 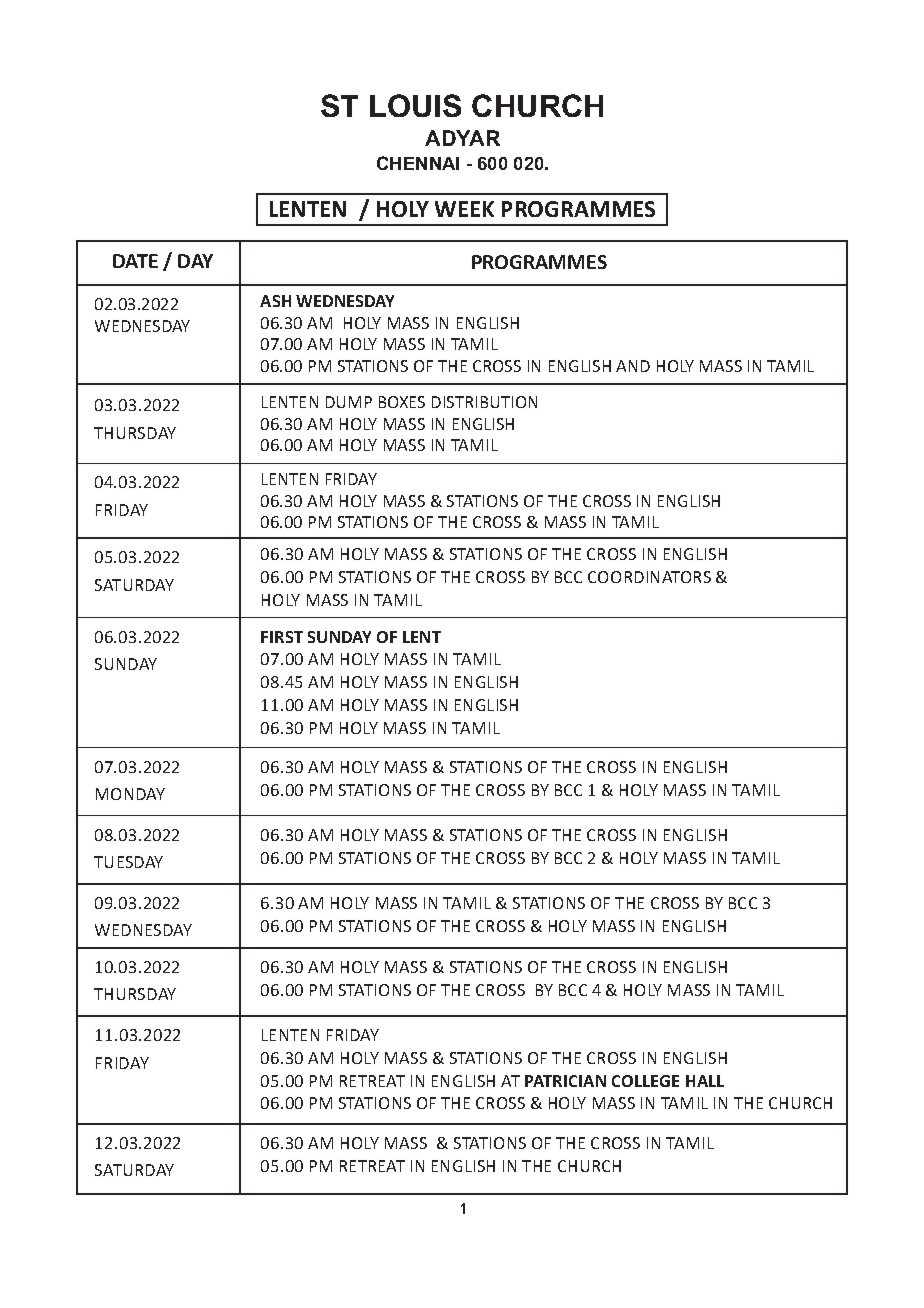 I want to click on CHENNAI, so click(x=418, y=163).
